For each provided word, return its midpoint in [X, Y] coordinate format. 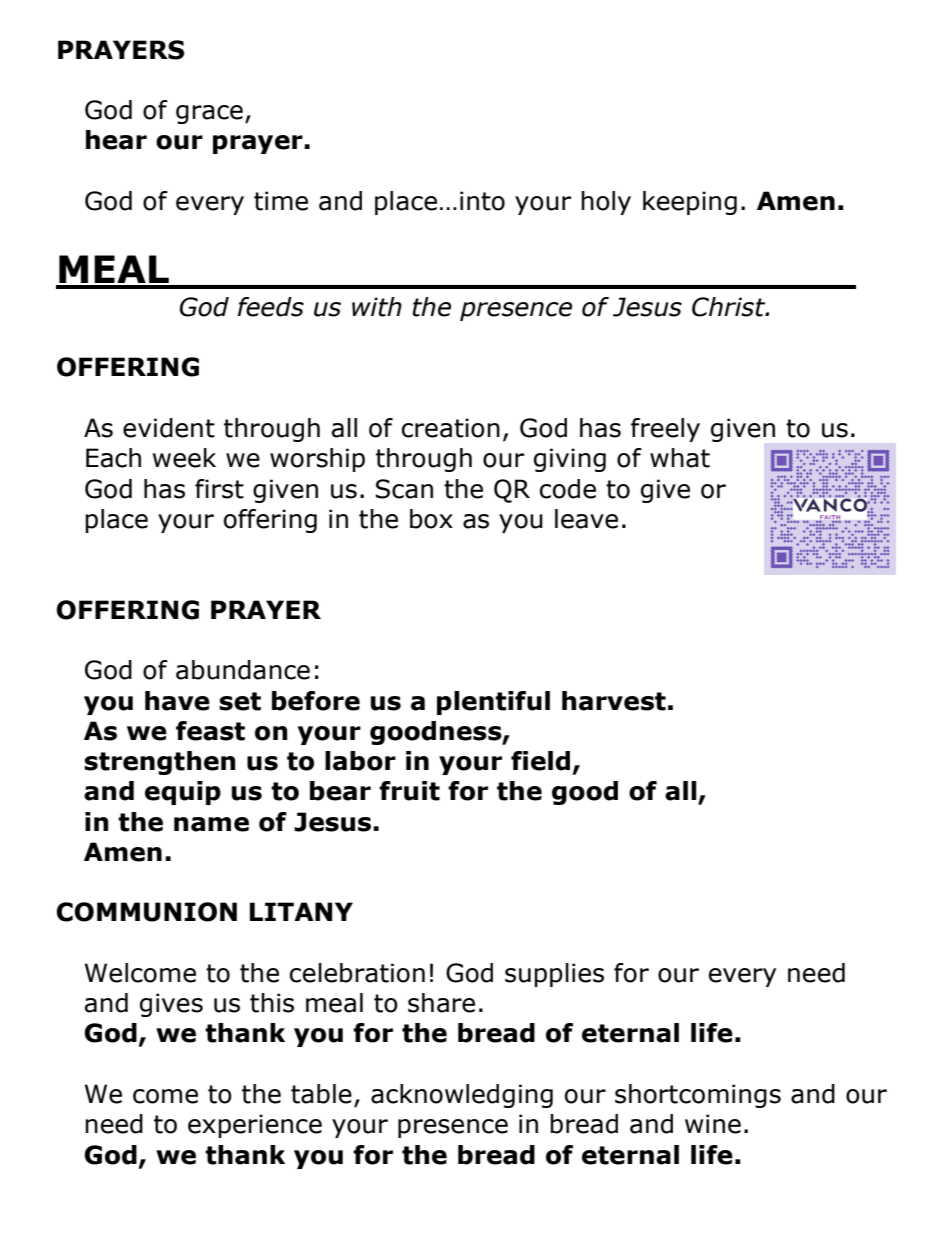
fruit [409, 791]
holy [606, 203]
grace [209, 114]
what [680, 458]
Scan [404, 489]
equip [183, 793]
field [540, 761]
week [184, 458]
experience [255, 1126]
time [281, 201]
